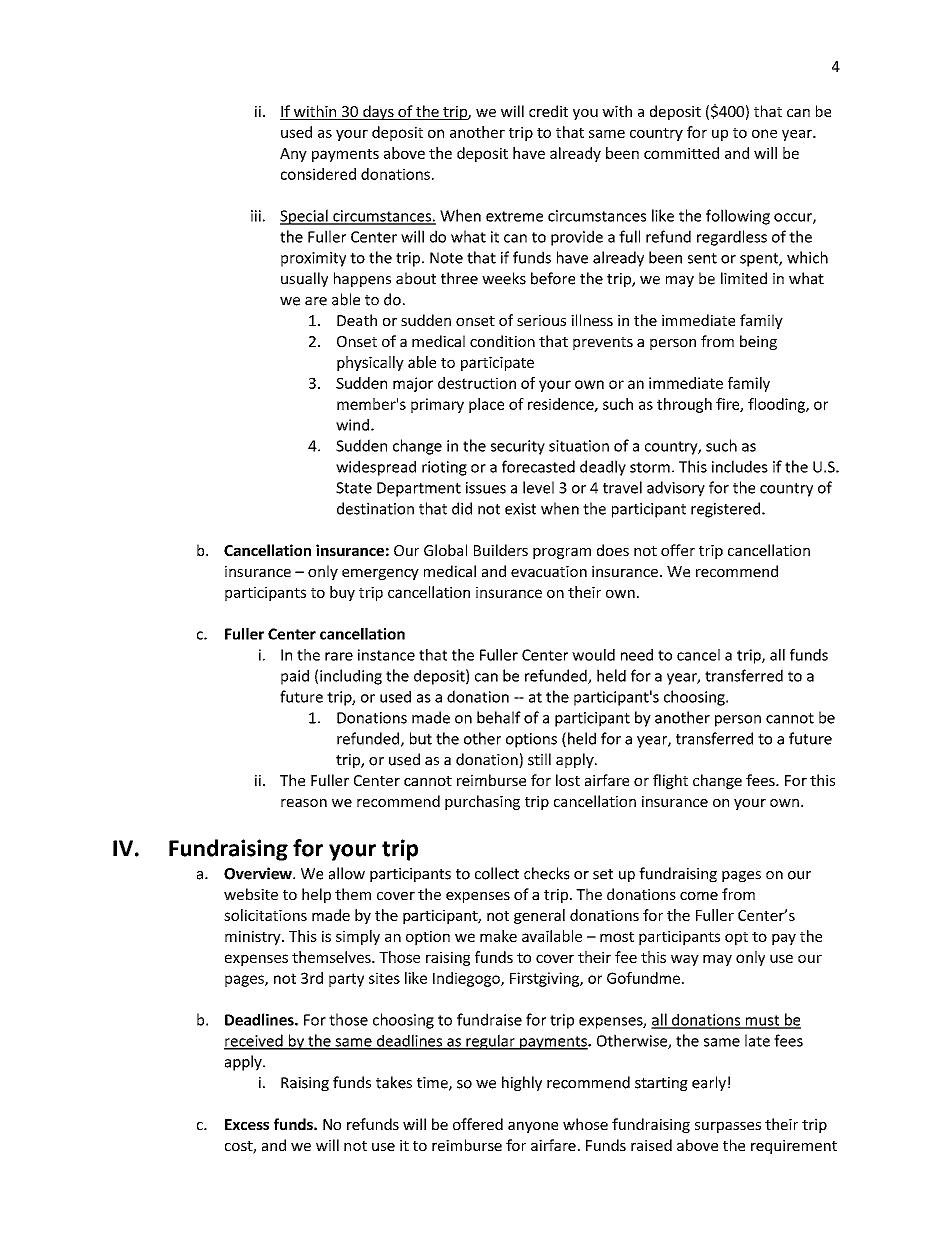  Describe the element at coordinates (533, 1127) in the screenshot. I see `anyone` at that location.
